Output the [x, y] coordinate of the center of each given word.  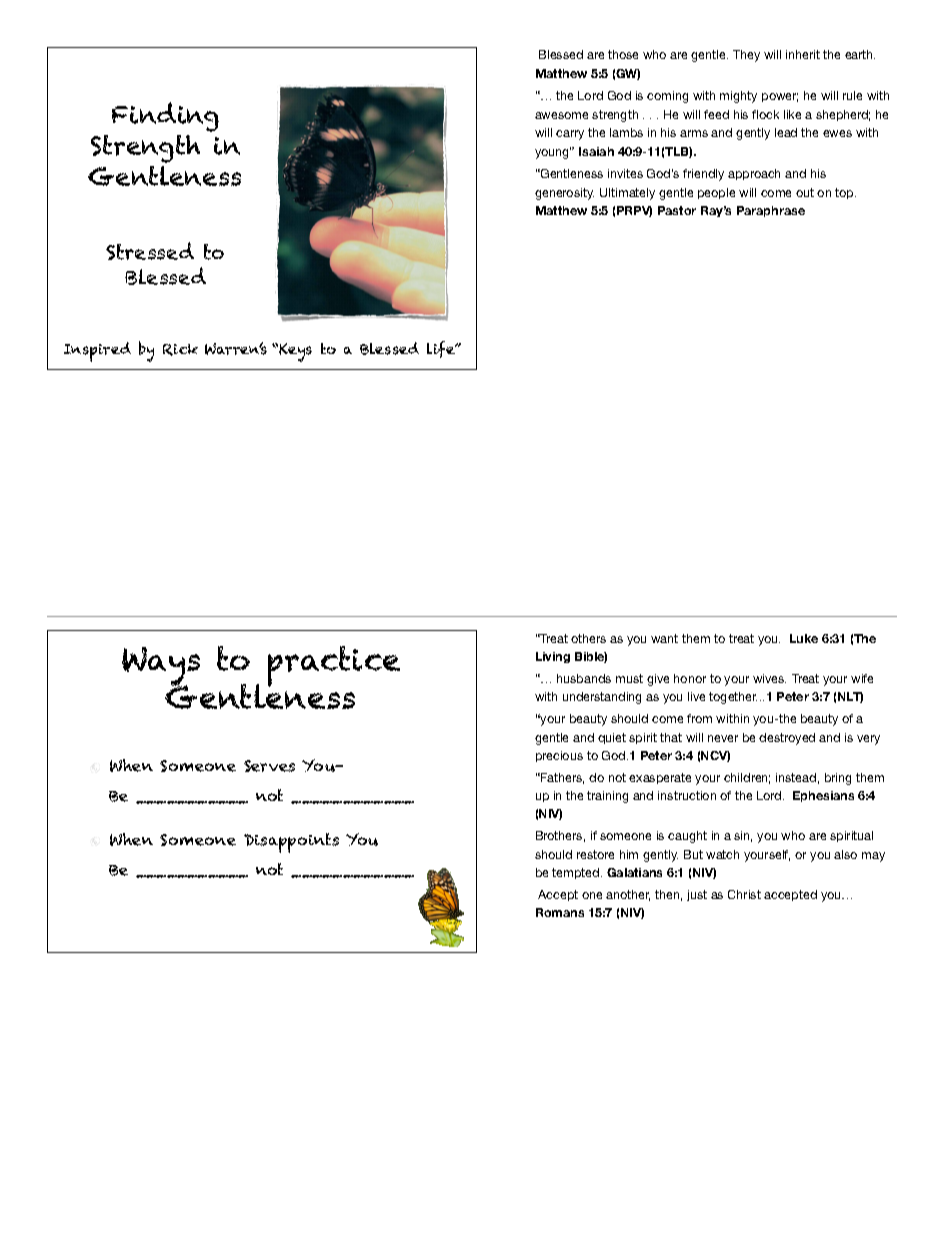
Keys [295, 352]
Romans [560, 912]
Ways [161, 668]
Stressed [150, 251]
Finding [165, 117]
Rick [180, 350]
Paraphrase [771, 211]
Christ [744, 894]
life [442, 349]
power [780, 97]
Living [553, 657]
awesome [561, 115]
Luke [804, 638]
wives [769, 678]
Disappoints [291, 843]
